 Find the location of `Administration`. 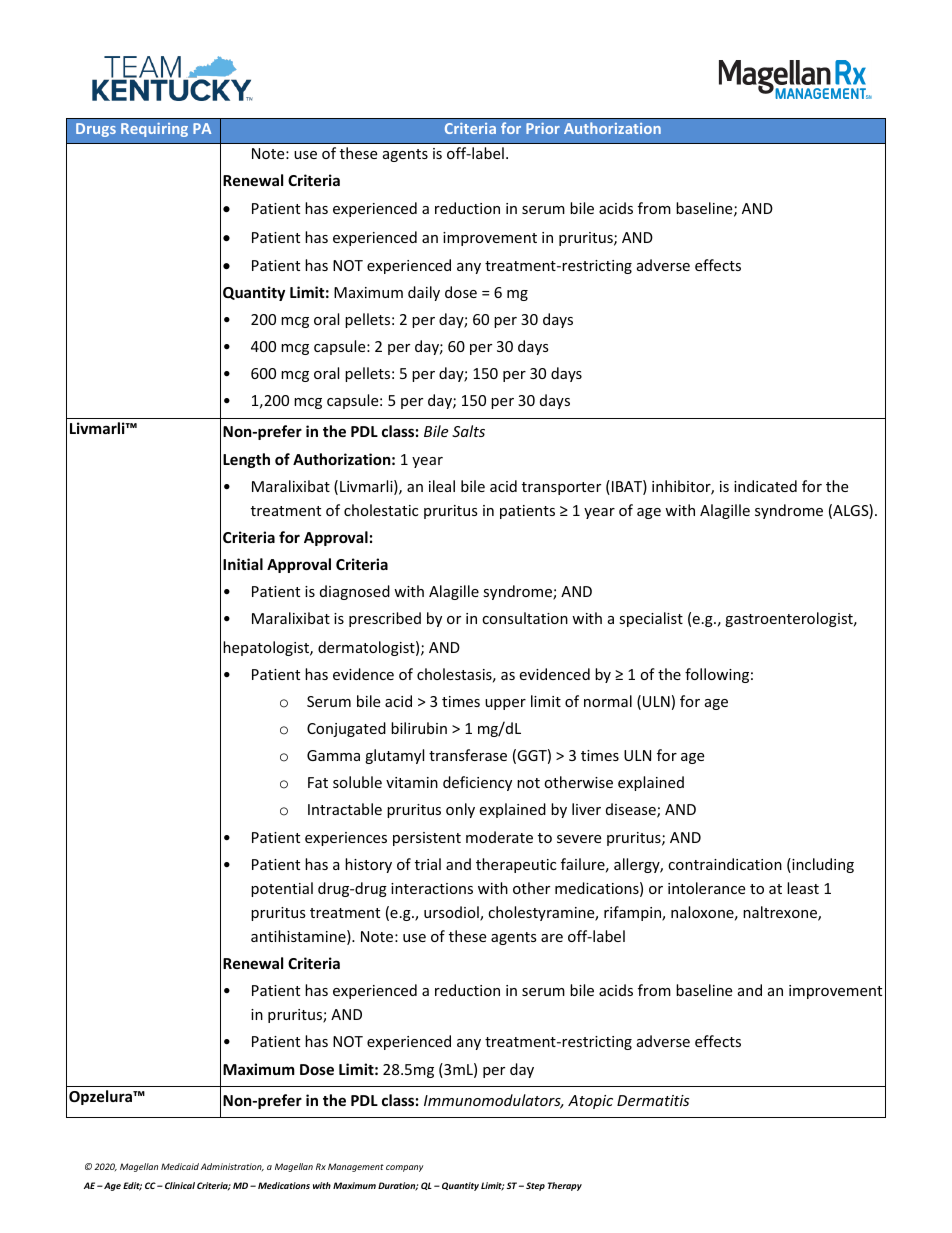

Administration is located at coordinates (232, 1167).
